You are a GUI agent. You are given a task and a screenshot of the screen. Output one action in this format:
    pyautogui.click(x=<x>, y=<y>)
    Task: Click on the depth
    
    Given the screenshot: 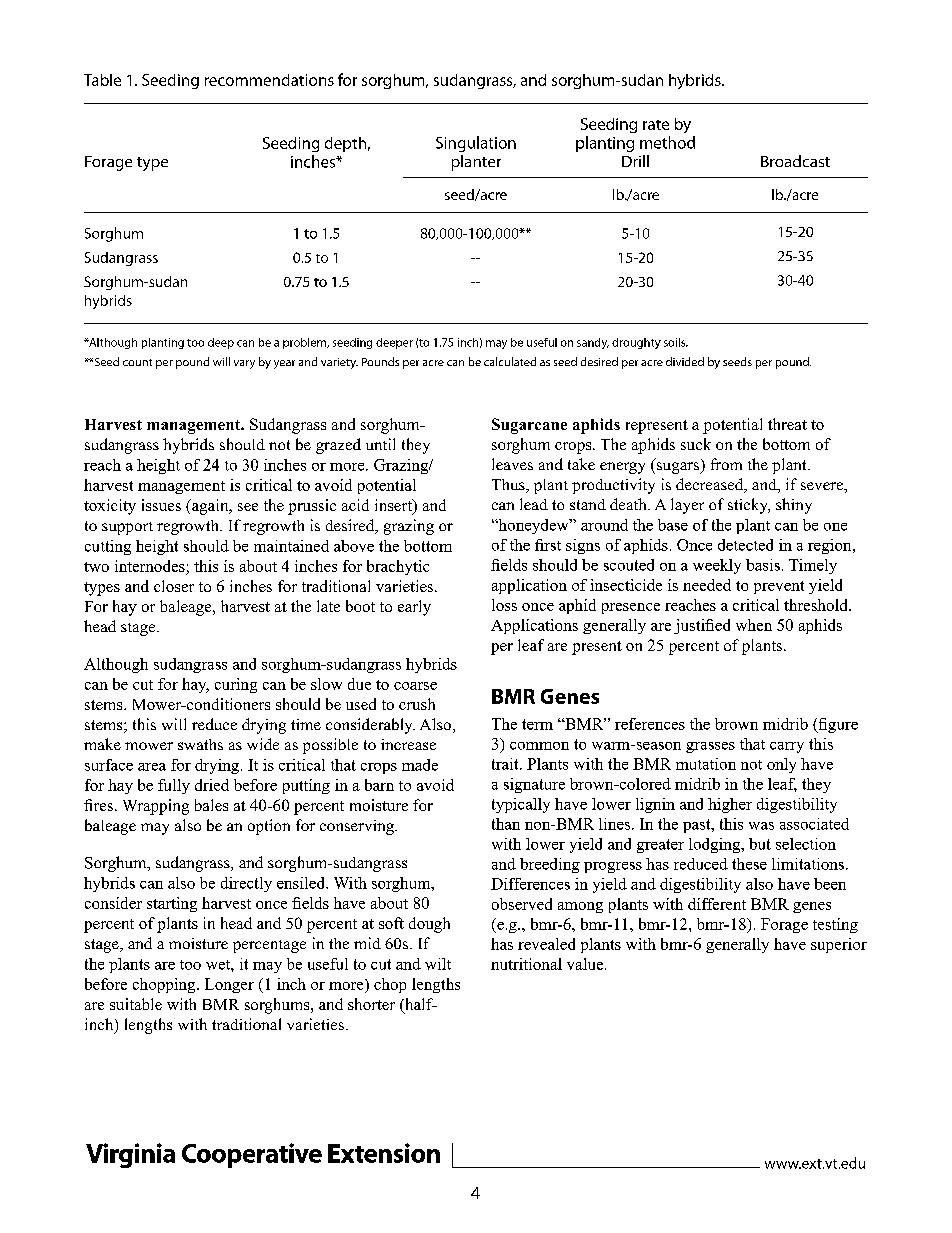 What is the action you would take?
    pyautogui.click(x=345, y=144)
